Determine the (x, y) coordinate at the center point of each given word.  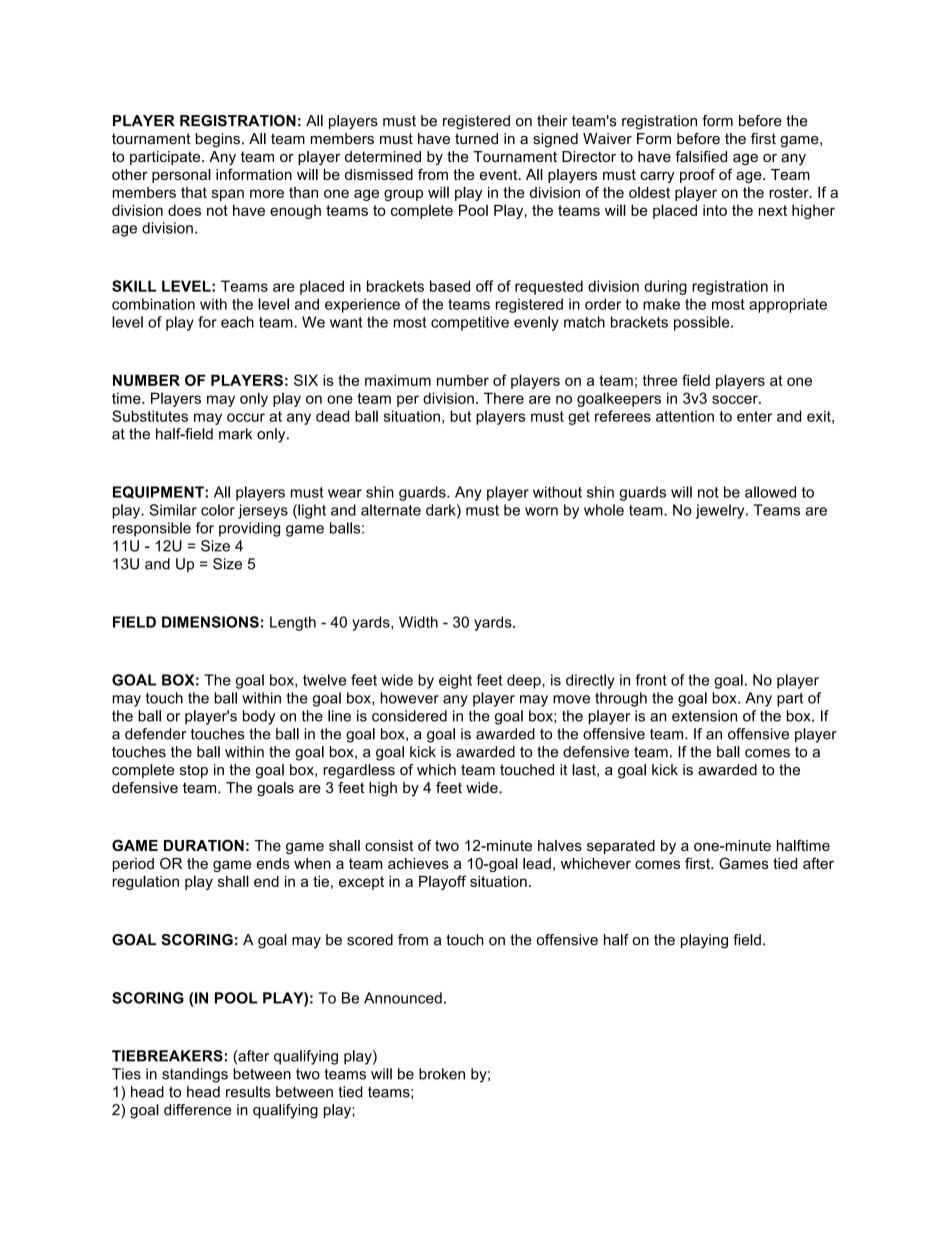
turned (476, 139)
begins (218, 140)
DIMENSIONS (210, 622)
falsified (701, 156)
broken (442, 1074)
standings (195, 1075)
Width (418, 622)
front (651, 680)
